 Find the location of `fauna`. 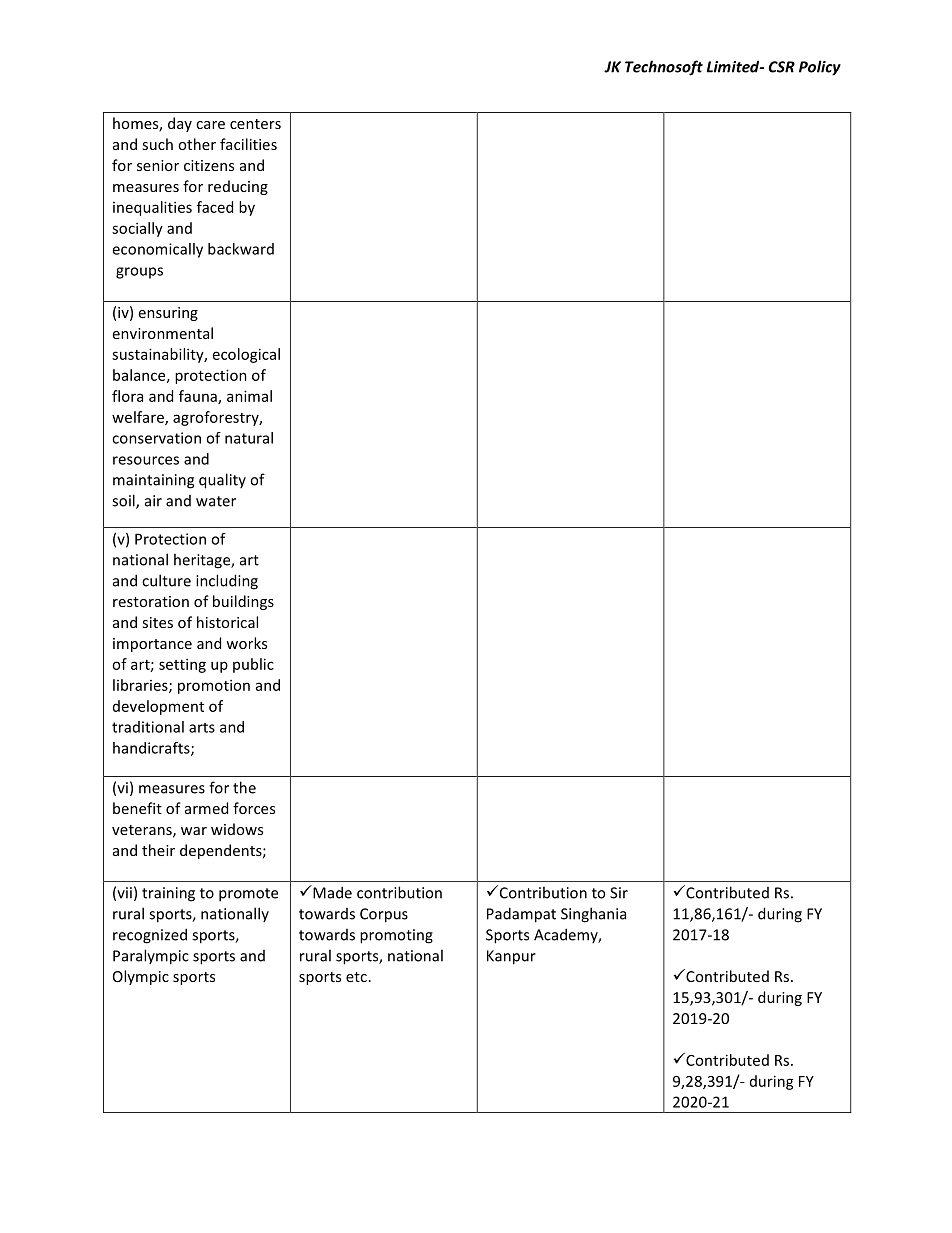

fauna is located at coordinates (199, 397).
